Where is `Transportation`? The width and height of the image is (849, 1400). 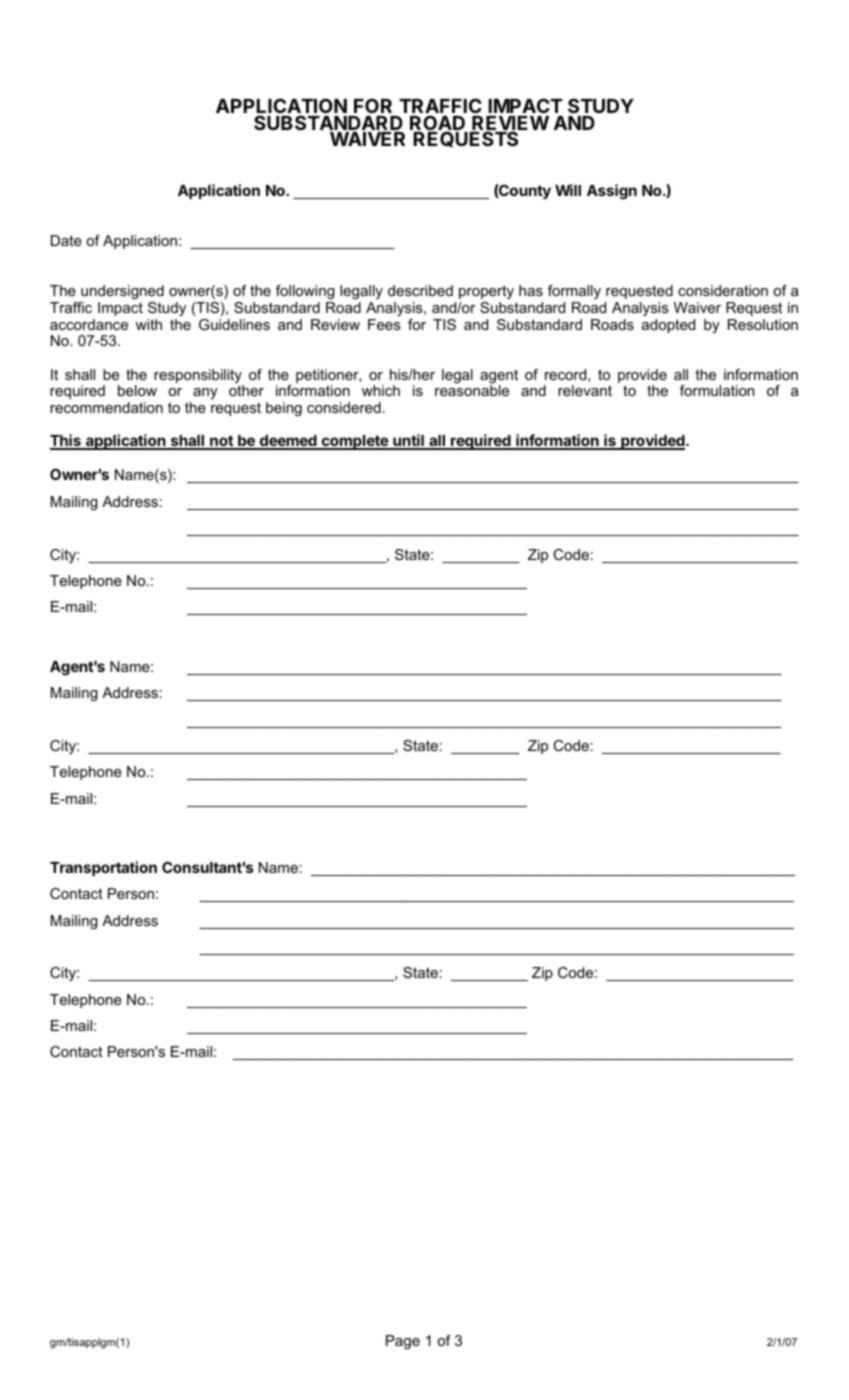
Transportation is located at coordinates (103, 868).
